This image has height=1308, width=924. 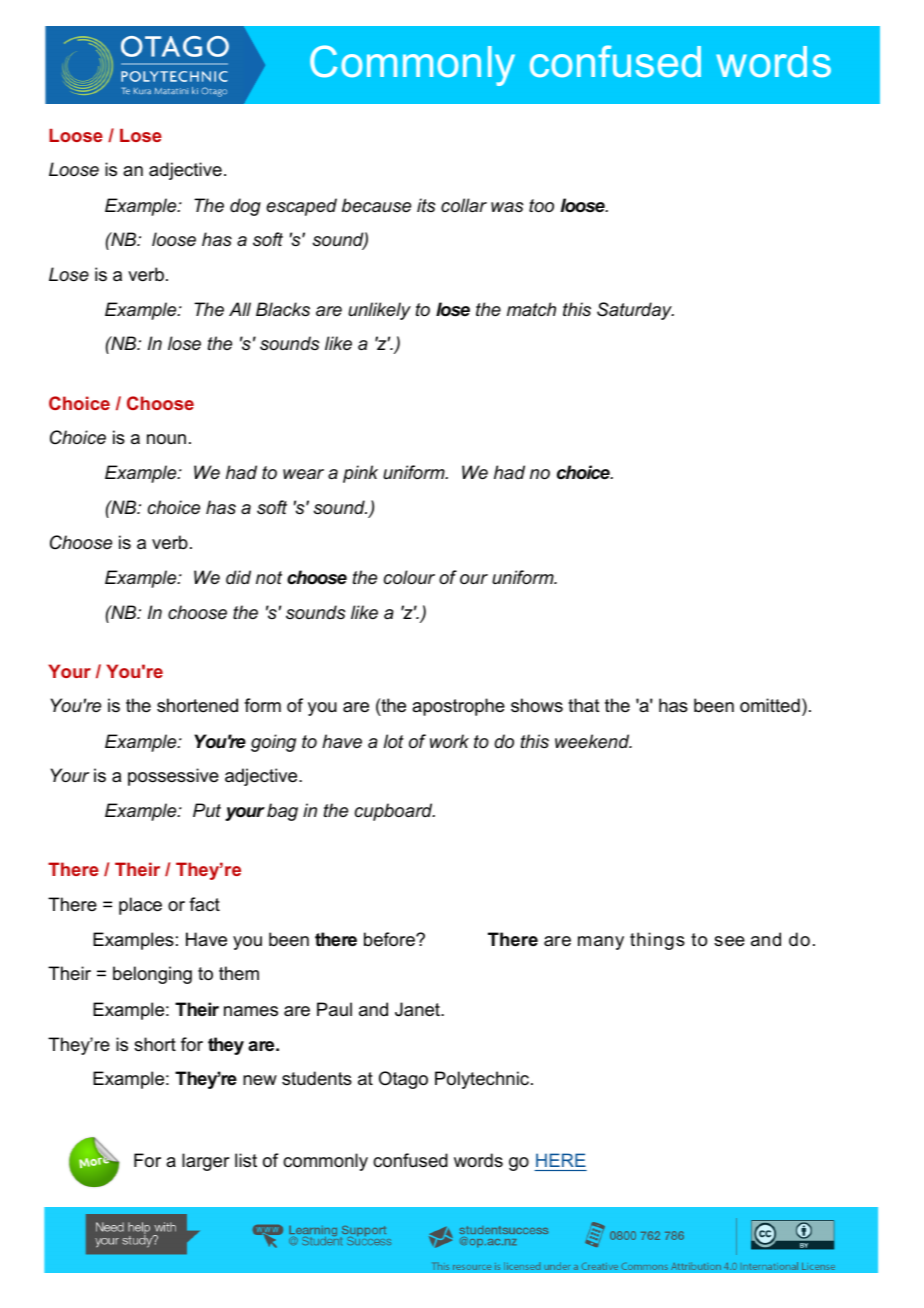 What do you see at coordinates (635, 311) in the image?
I see `Saturday` at bounding box center [635, 311].
